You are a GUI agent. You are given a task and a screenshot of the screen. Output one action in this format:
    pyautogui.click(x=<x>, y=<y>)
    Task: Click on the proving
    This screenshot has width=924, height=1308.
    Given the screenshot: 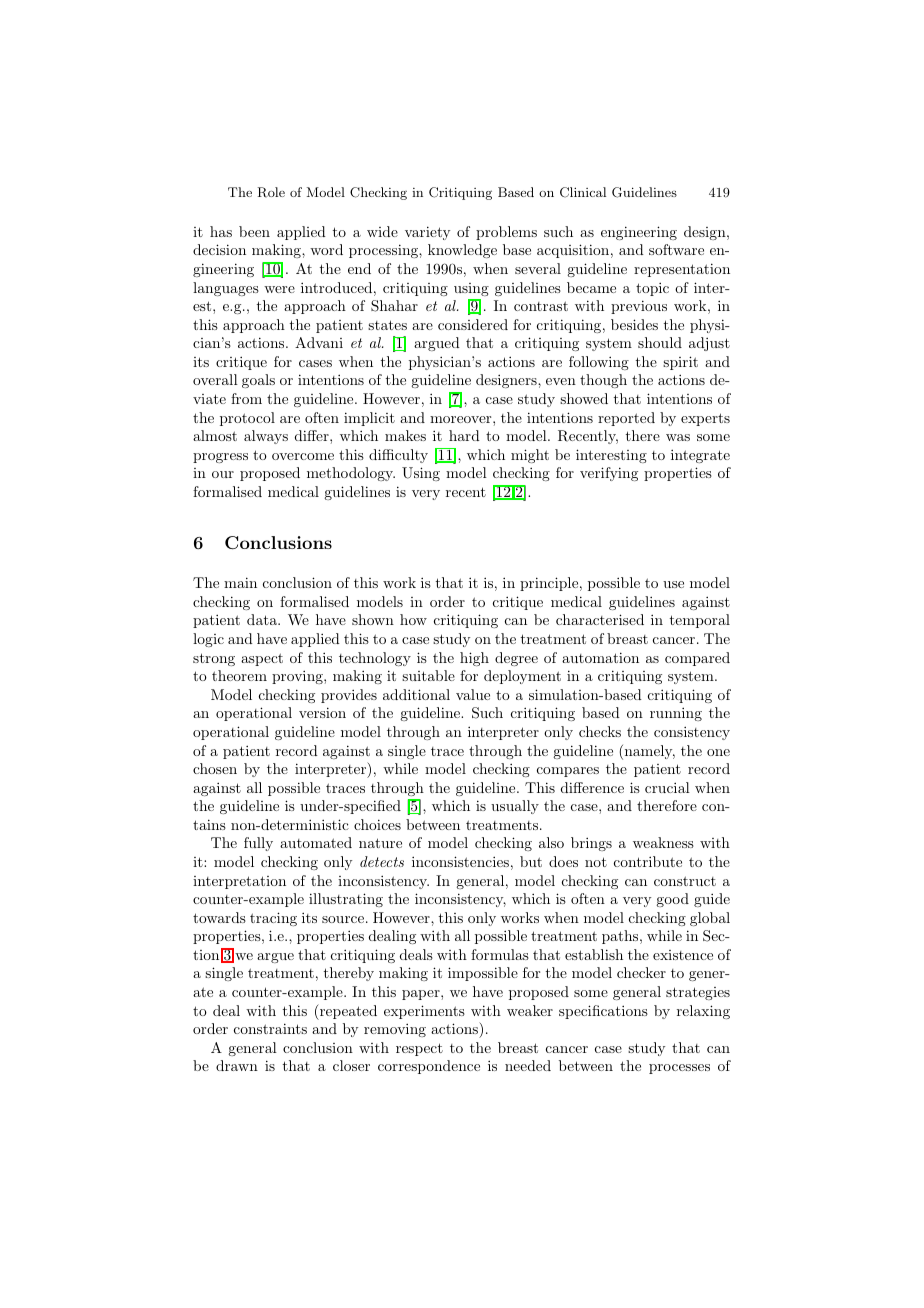 What is the action you would take?
    pyautogui.click(x=298, y=677)
